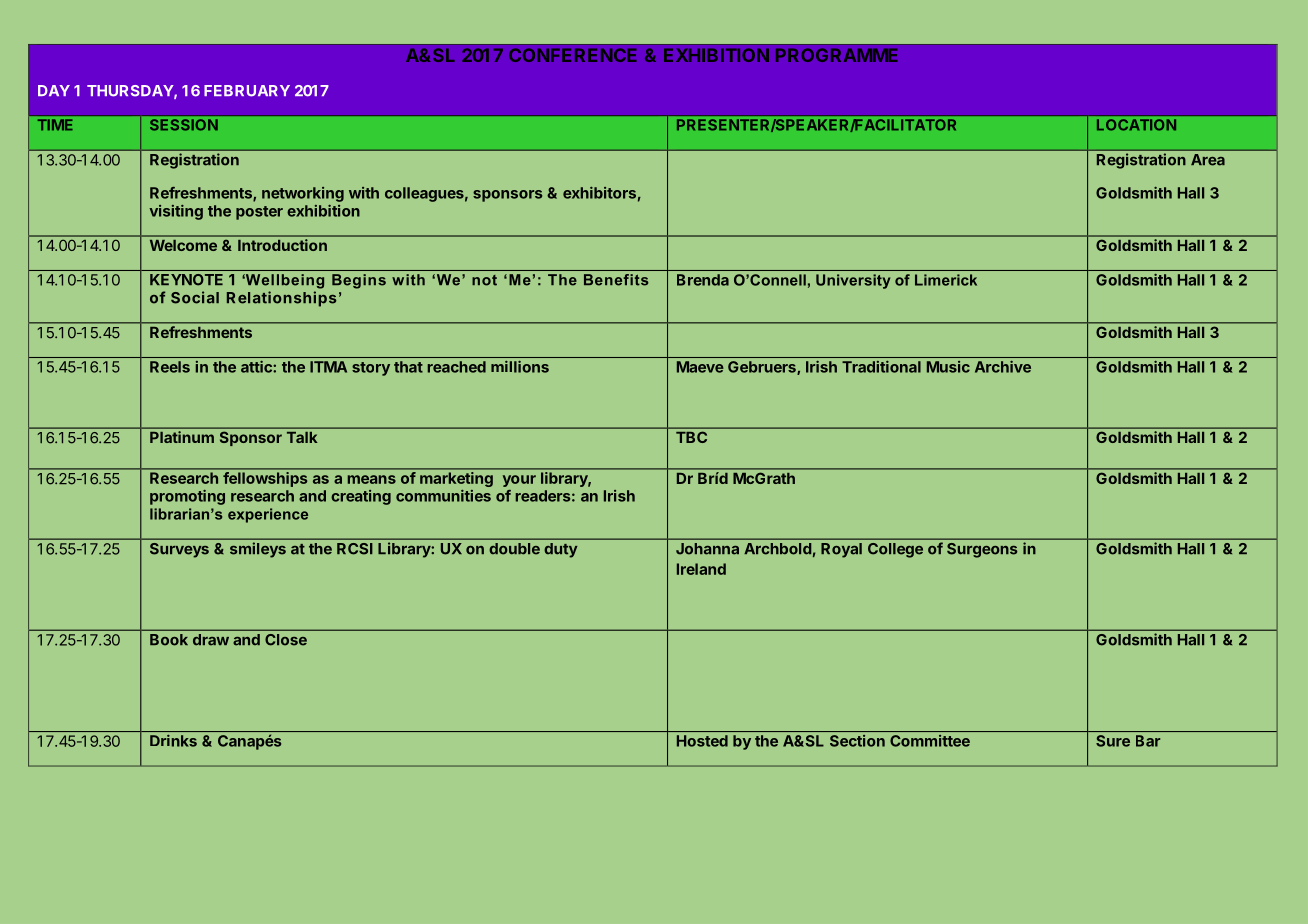 The image size is (1308, 924). Describe the element at coordinates (1113, 741) in the screenshot. I see `Sure` at that location.
